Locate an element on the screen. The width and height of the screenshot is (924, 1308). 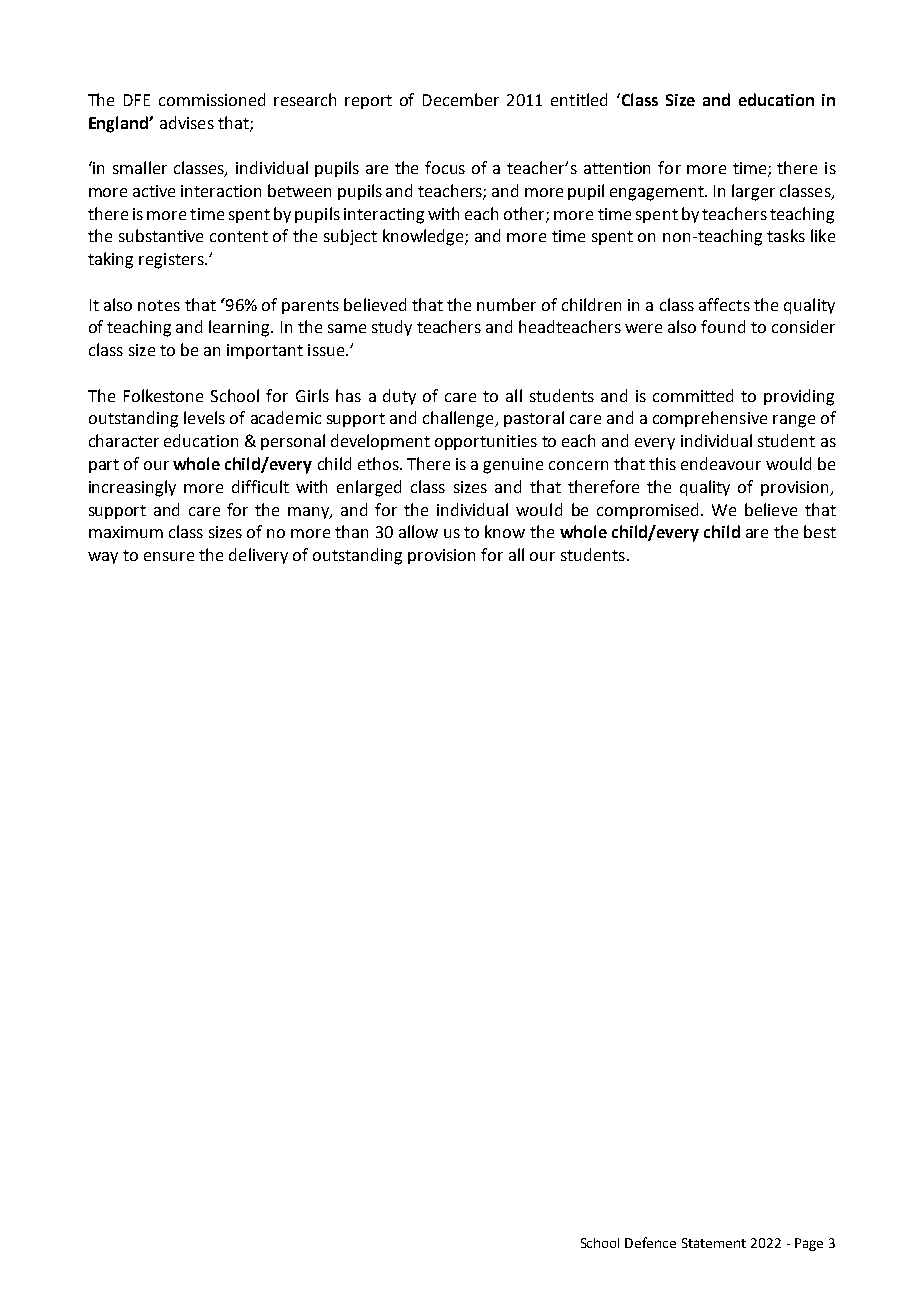
allow is located at coordinates (418, 531).
